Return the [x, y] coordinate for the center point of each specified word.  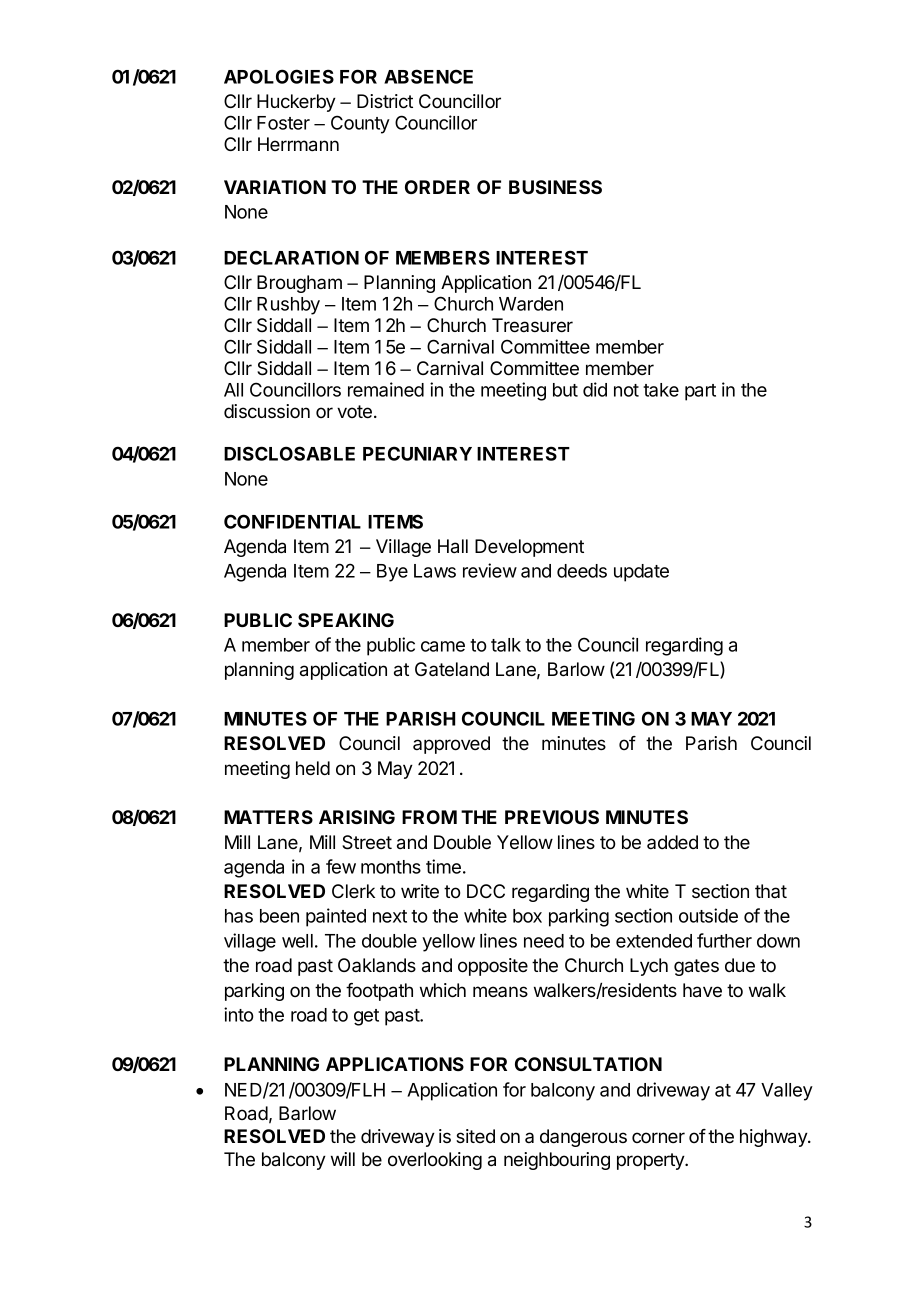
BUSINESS [555, 187]
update [641, 573]
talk [506, 645]
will [343, 1159]
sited [475, 1136]
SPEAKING [346, 620]
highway [774, 1138]
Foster [283, 123]
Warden [531, 304]
